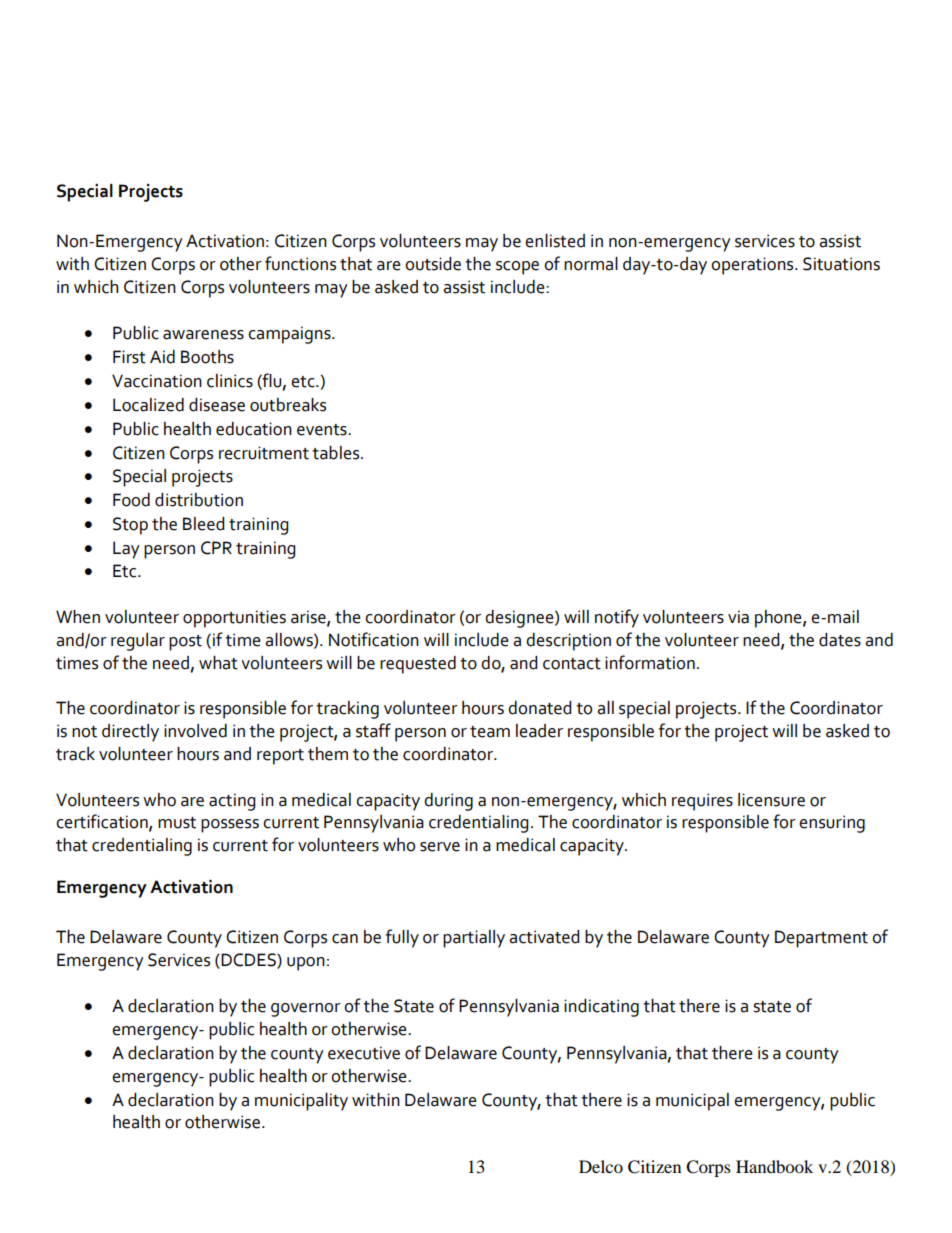  What do you see at coordinates (203, 335) in the screenshot?
I see `awareness` at bounding box center [203, 335].
